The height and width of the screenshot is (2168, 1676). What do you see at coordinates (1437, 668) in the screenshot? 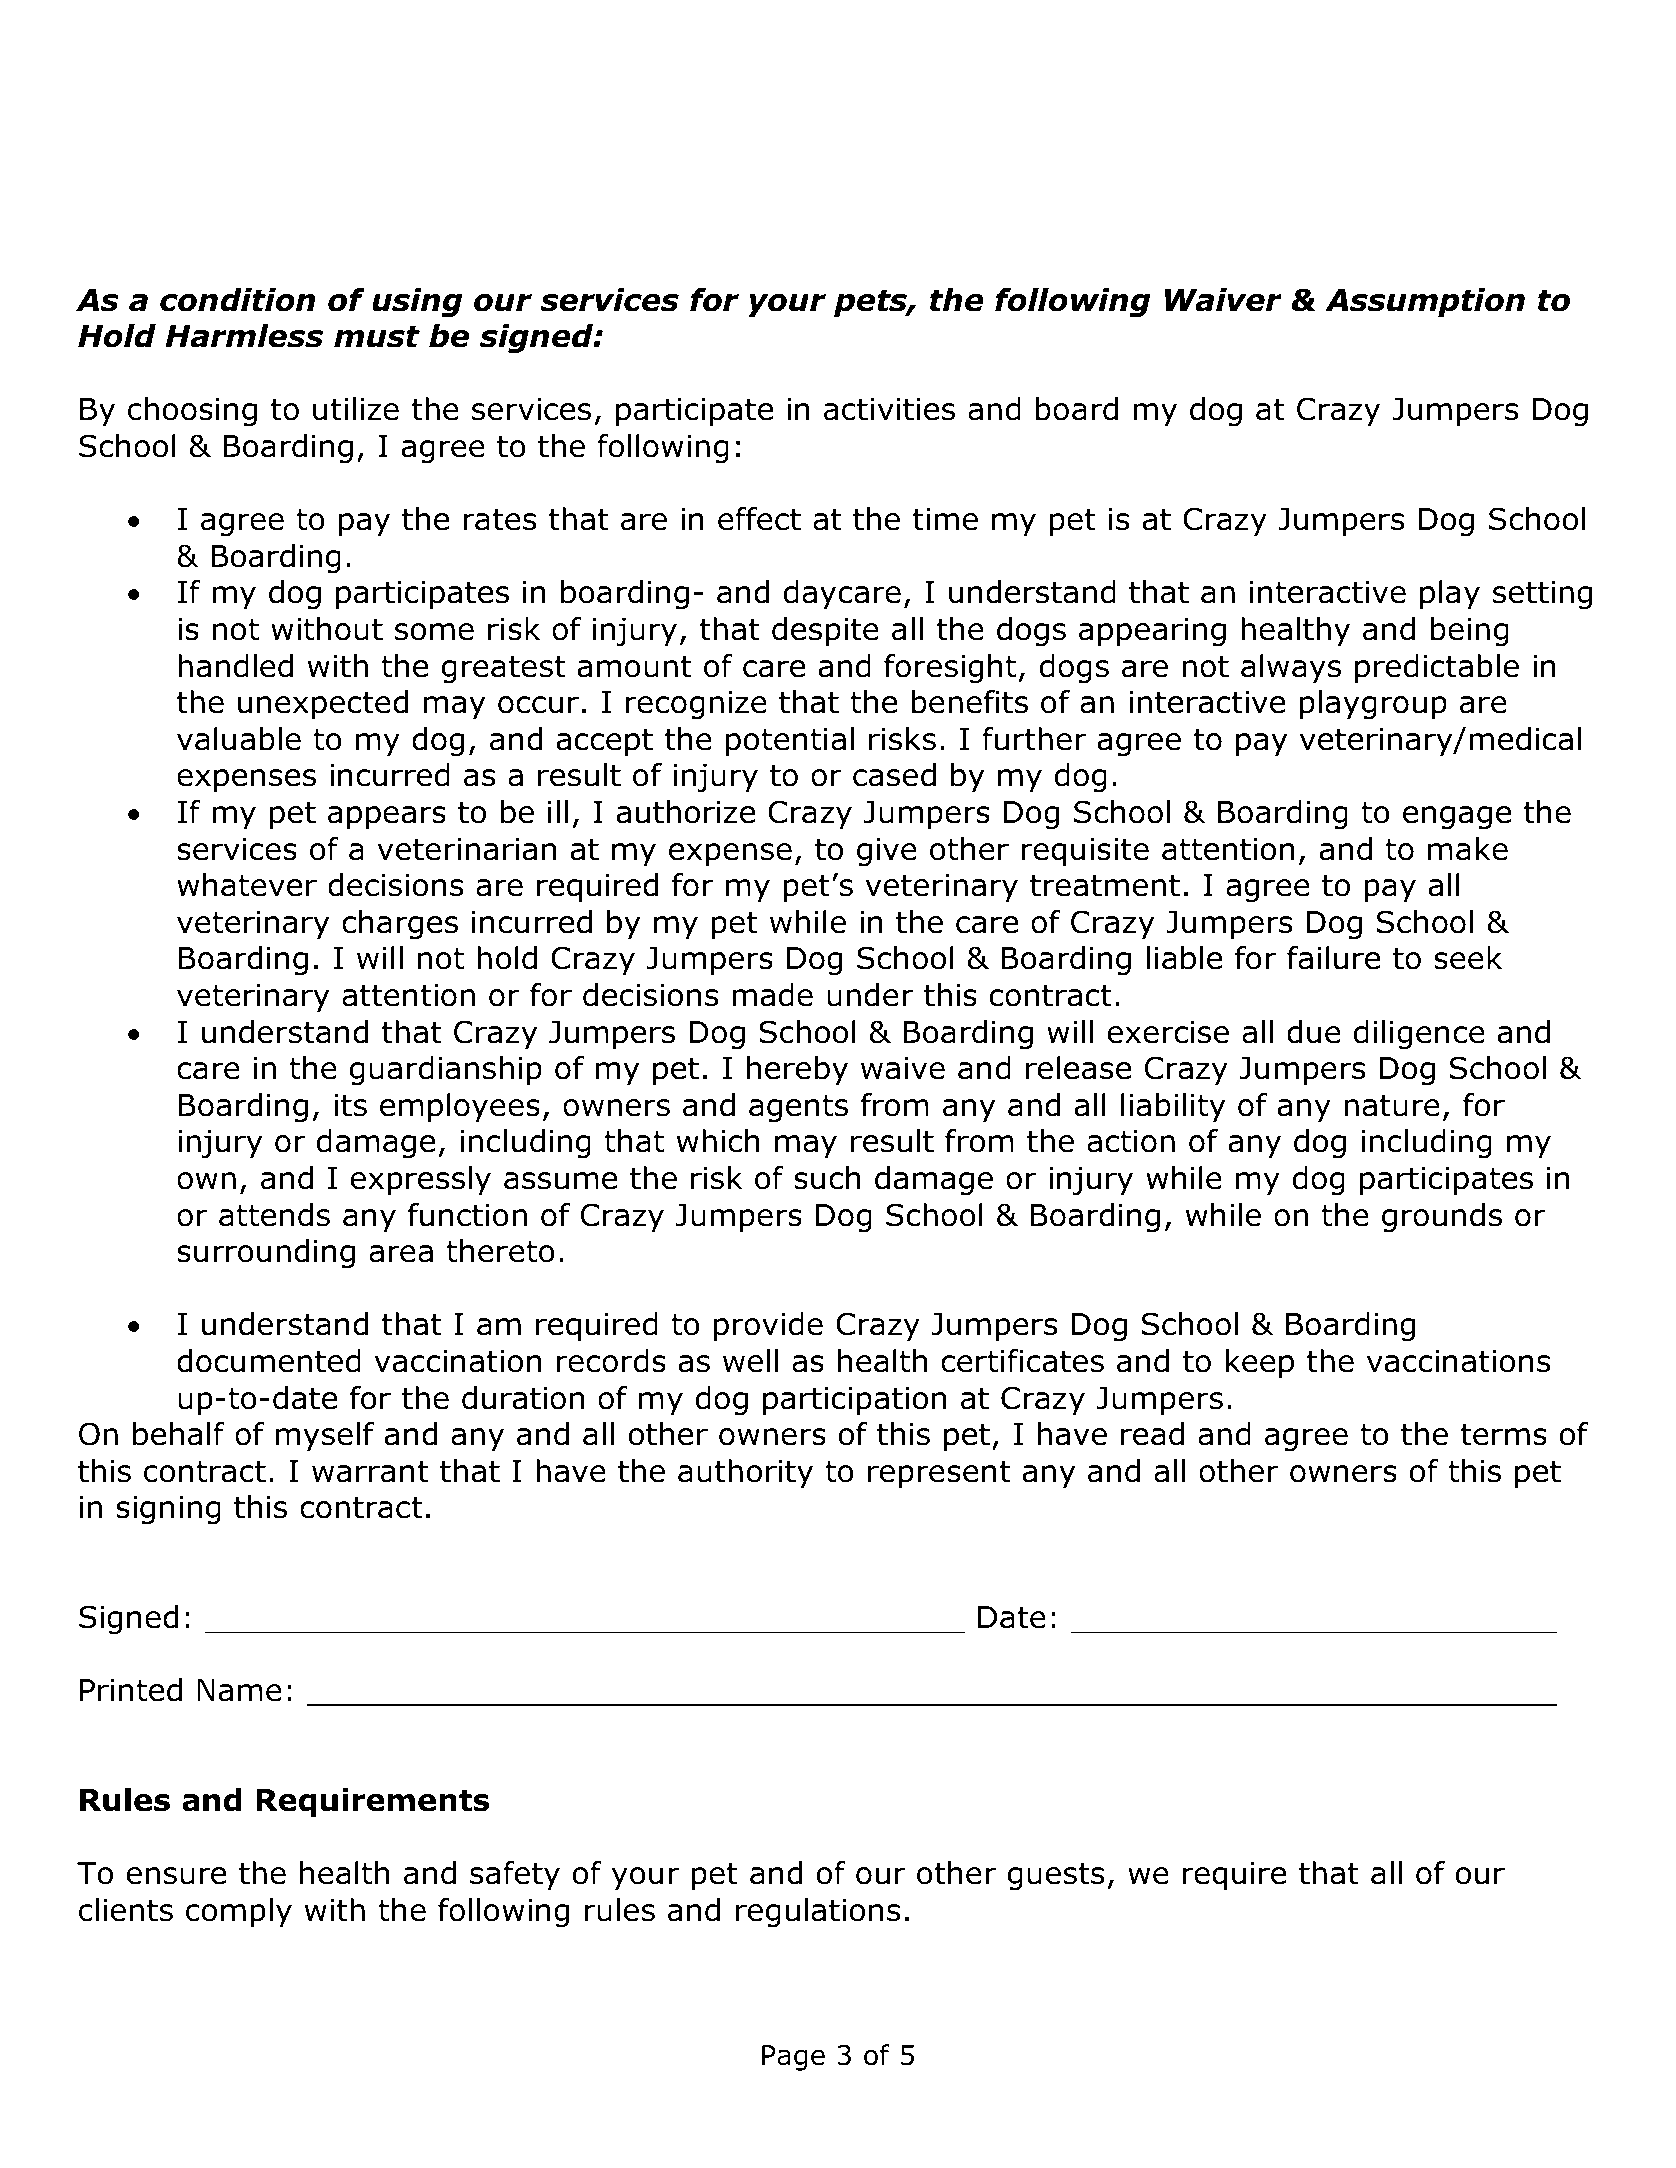
I see `predictable` at bounding box center [1437, 668].
